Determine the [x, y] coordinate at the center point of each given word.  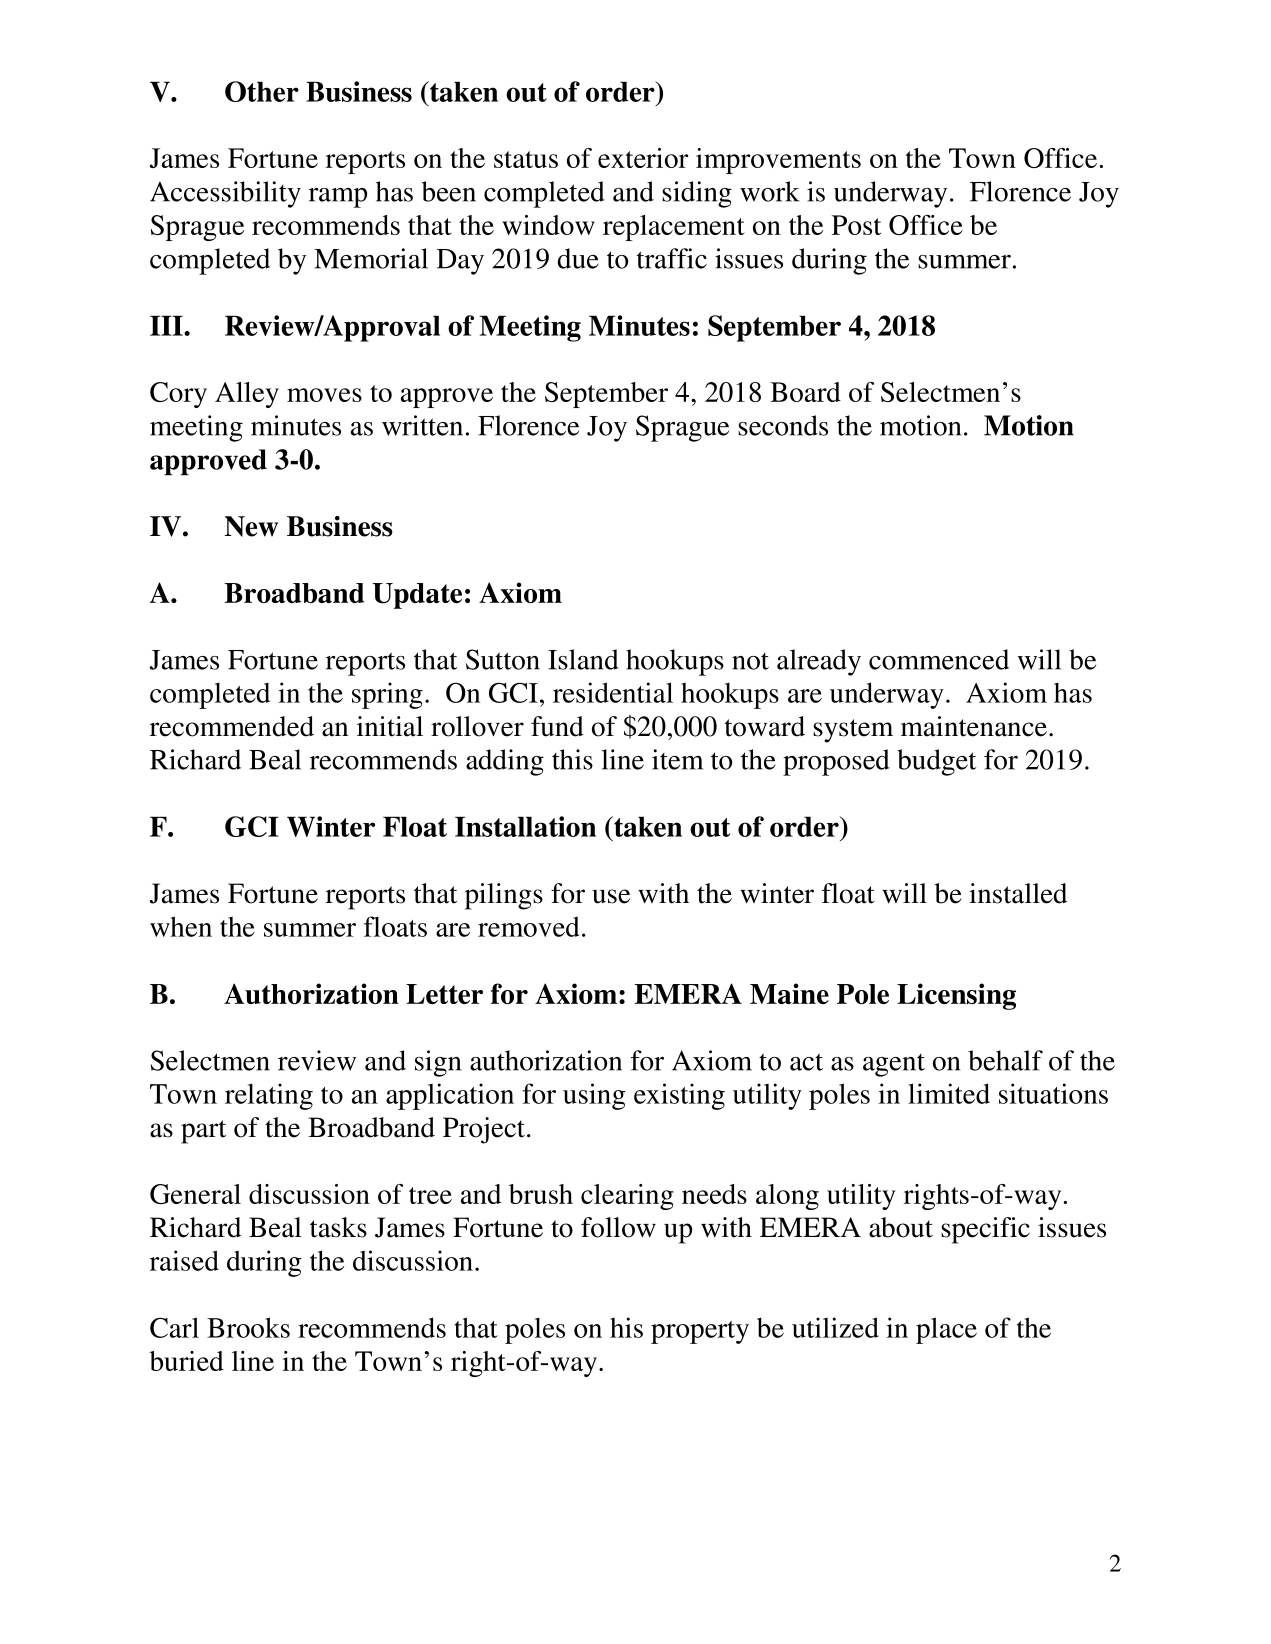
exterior [643, 158]
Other [262, 91]
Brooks [248, 1327]
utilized [835, 1327]
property [700, 1332]
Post [856, 225]
